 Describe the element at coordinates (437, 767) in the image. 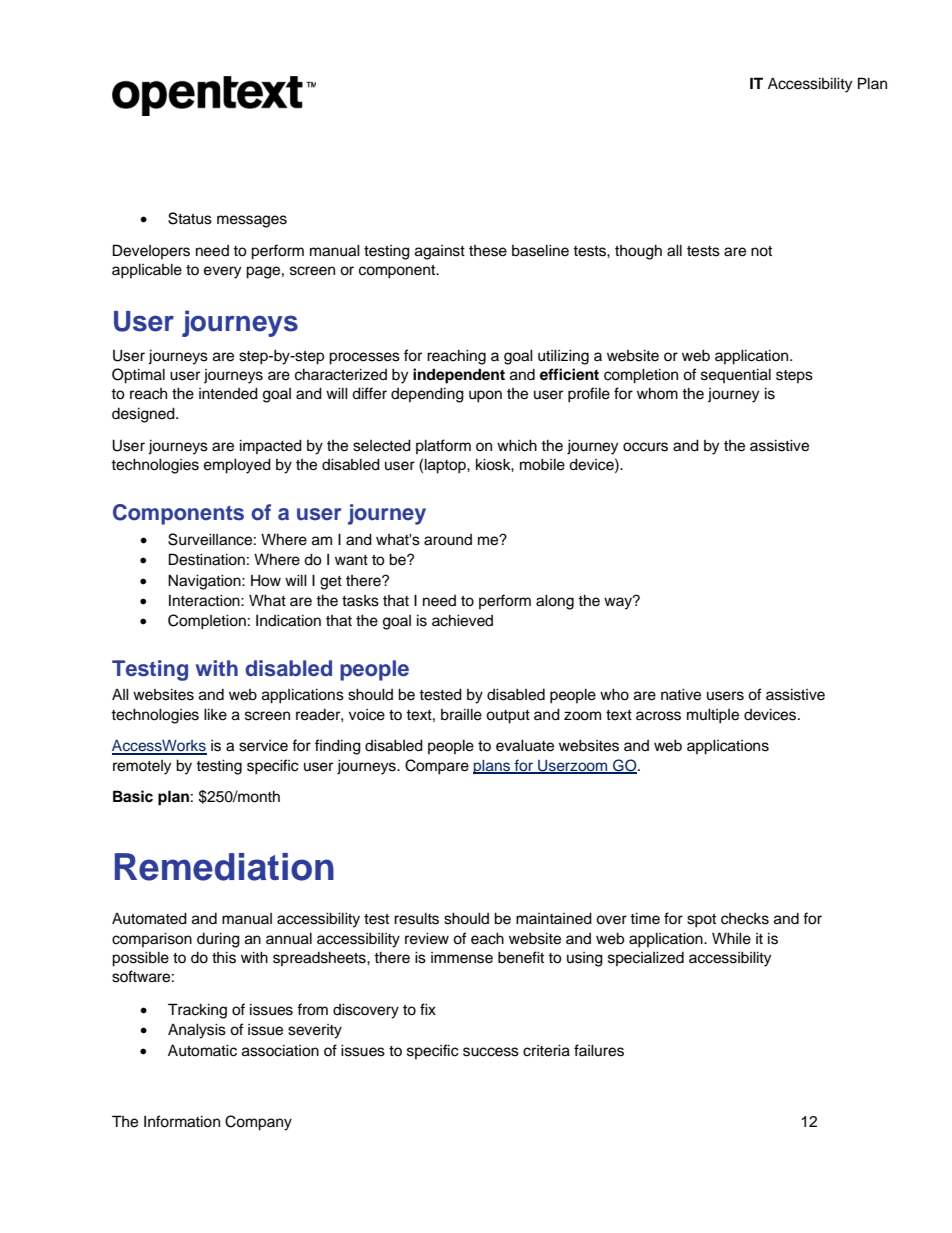

I see `Compare` at that location.
